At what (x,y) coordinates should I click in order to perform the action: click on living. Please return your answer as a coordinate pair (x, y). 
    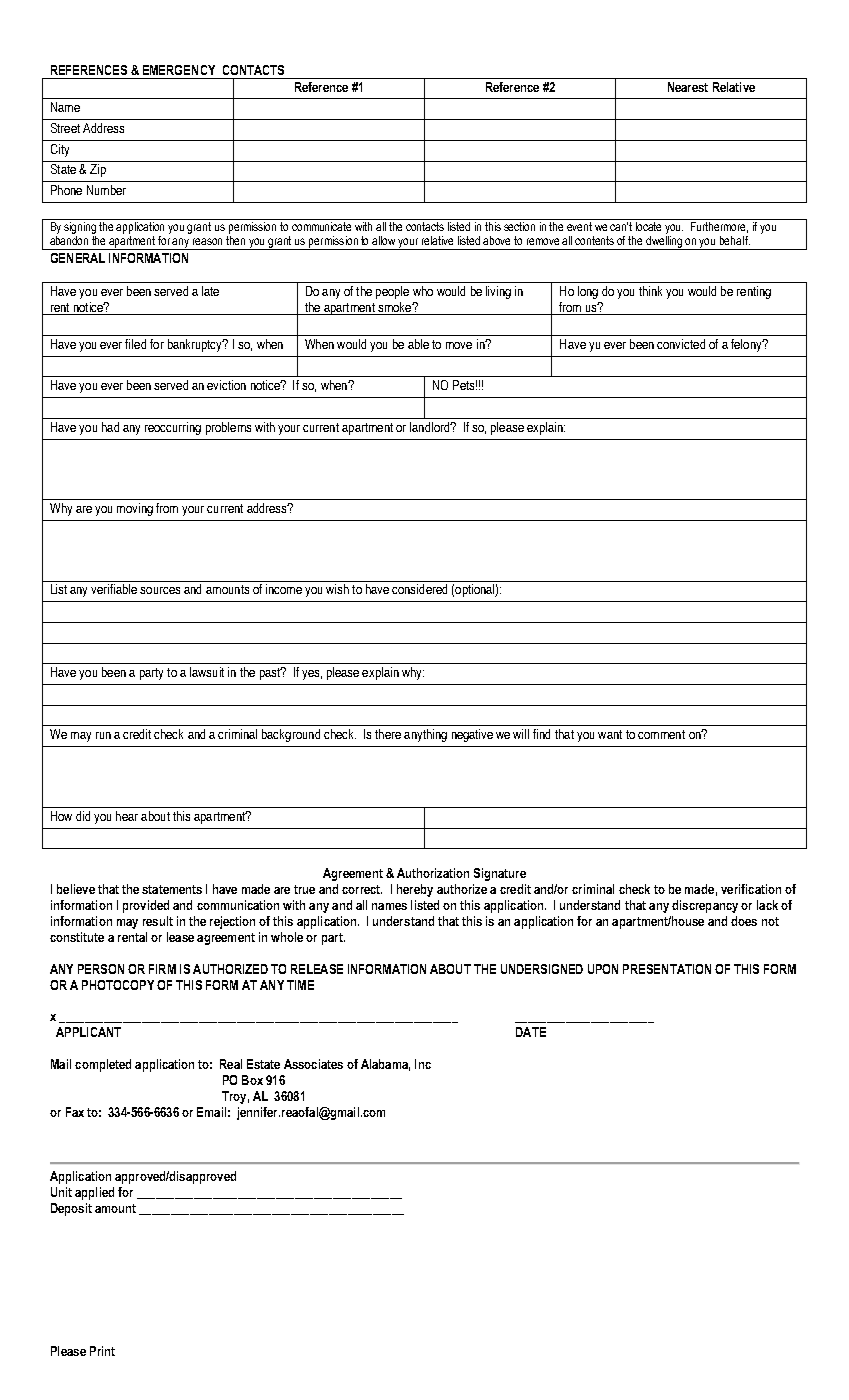
    Looking at the image, I should click on (498, 292).
